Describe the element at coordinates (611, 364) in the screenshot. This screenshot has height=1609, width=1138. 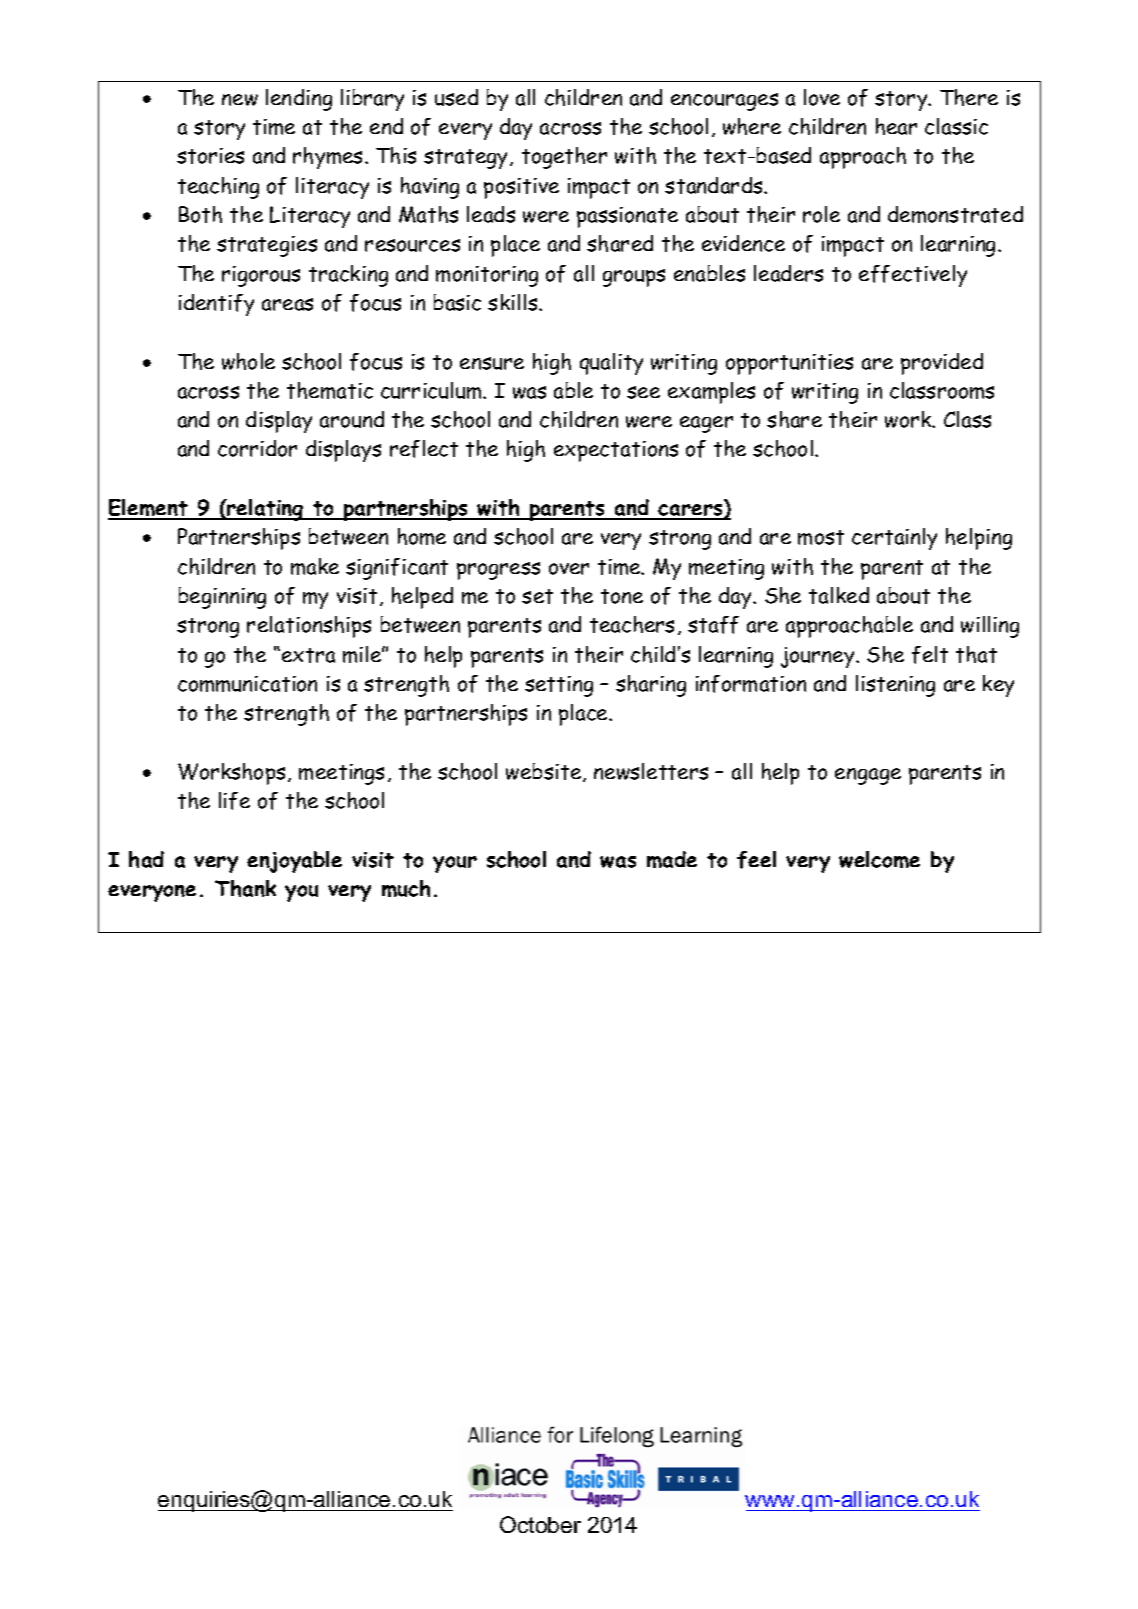
I see `quality` at that location.
